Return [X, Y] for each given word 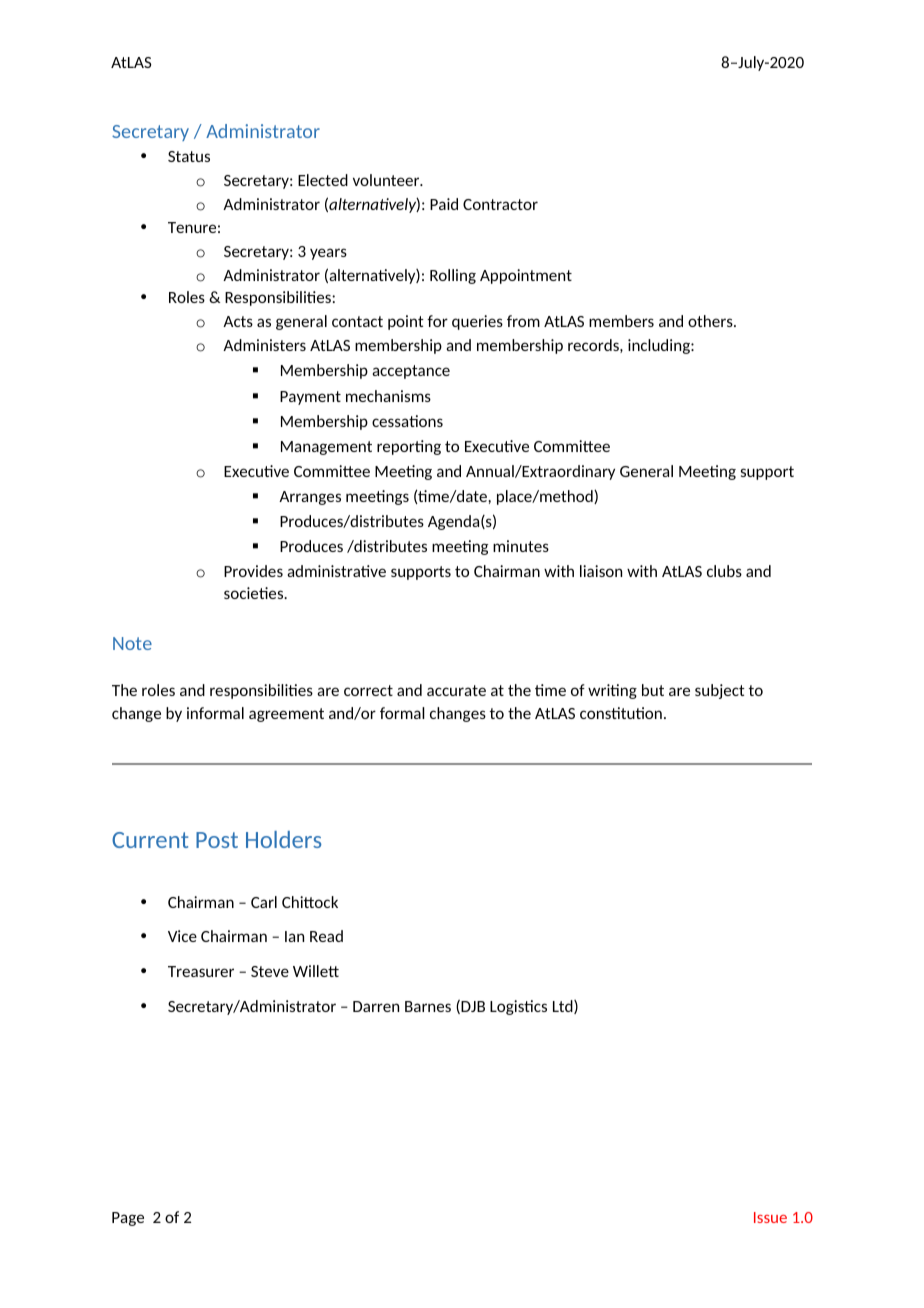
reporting [409, 447]
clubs [724, 571]
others [711, 321]
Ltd [564, 1007]
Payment [310, 398]
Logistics [518, 1007]
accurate [456, 690]
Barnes [428, 1006]
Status [189, 156]
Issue [770, 1217]
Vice [182, 936]
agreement [286, 715]
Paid [444, 204]
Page [128, 1219]
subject [720, 691]
